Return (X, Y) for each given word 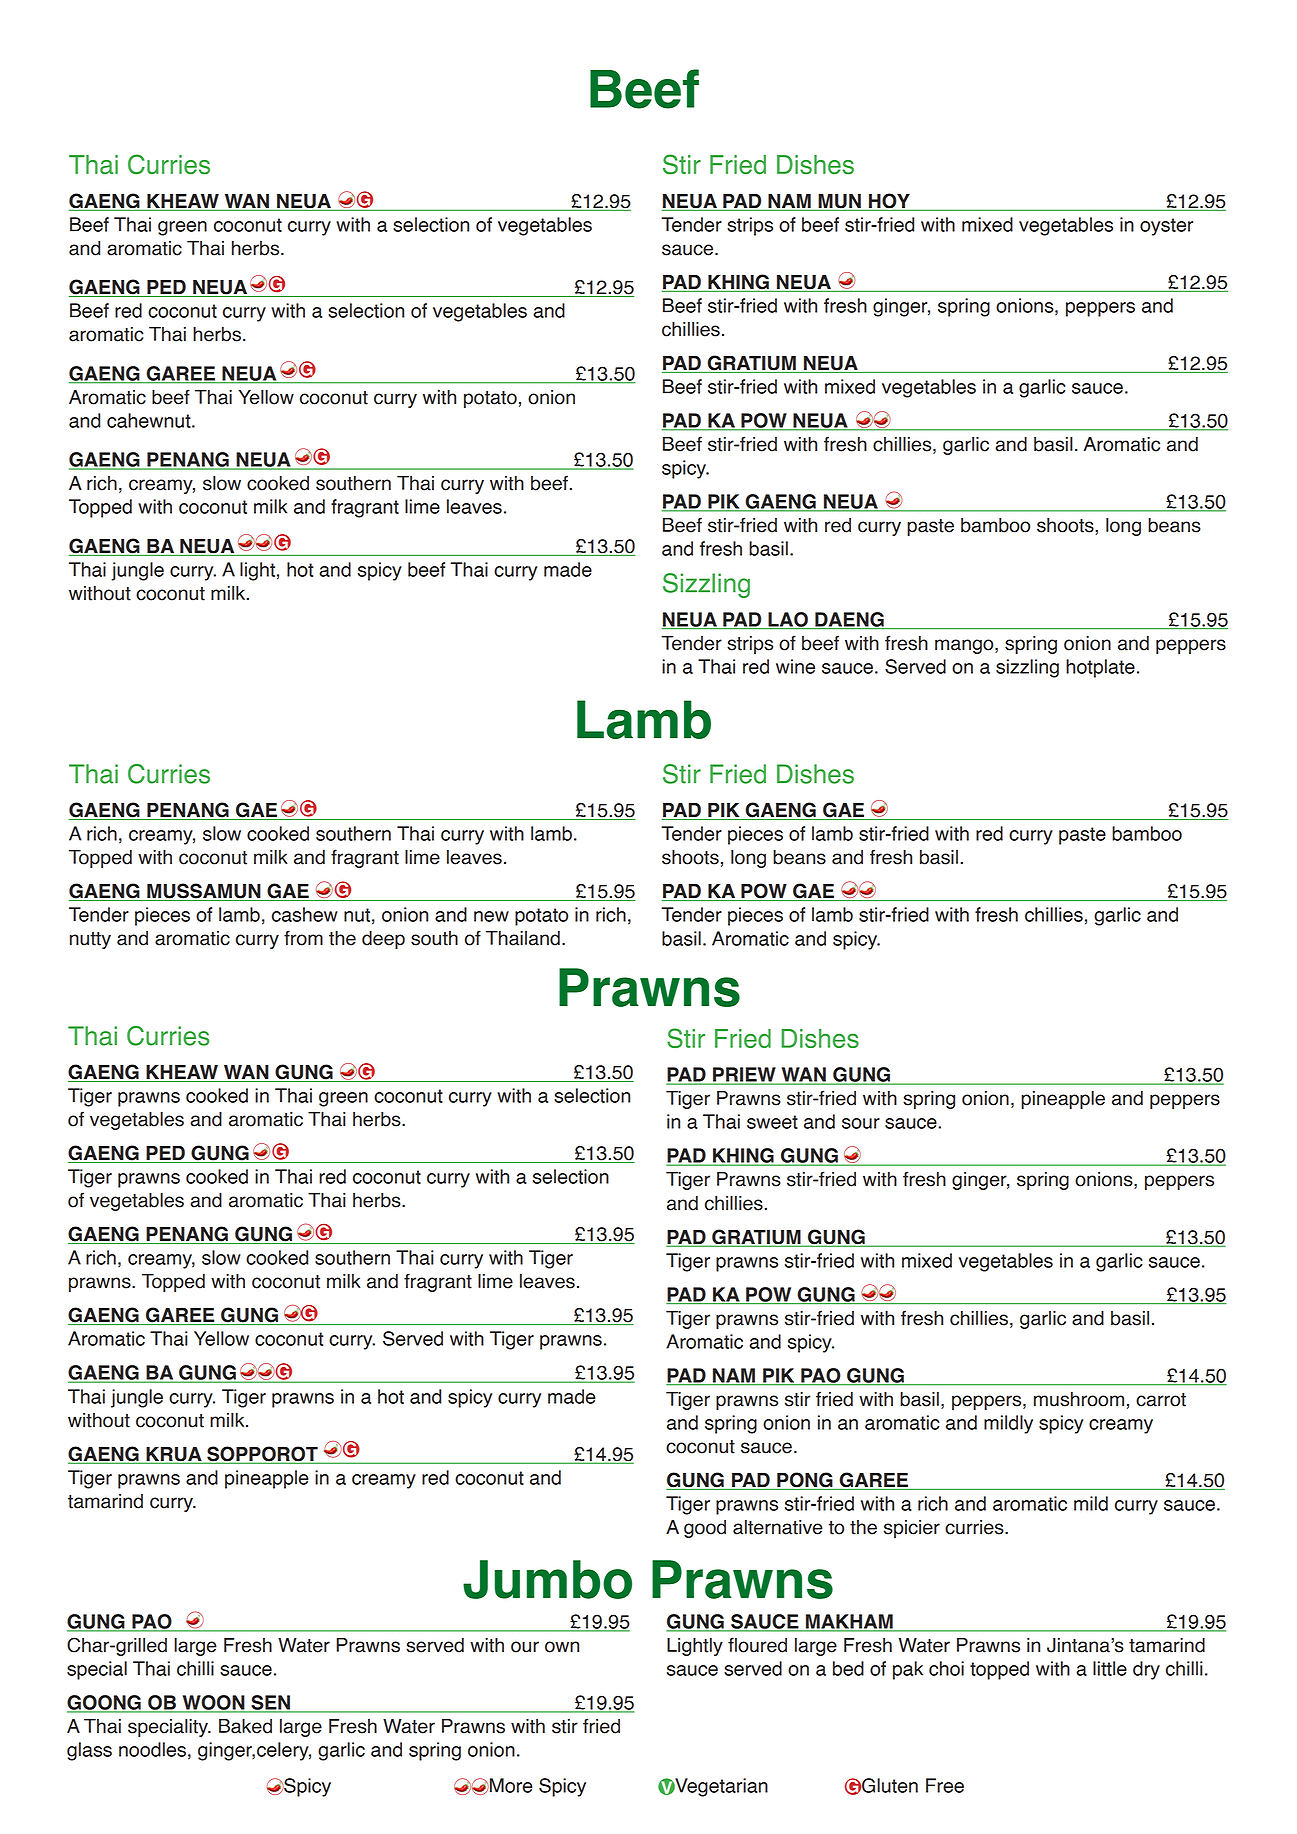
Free (945, 1785)
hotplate (1100, 668)
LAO (788, 620)
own (562, 1647)
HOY (889, 202)
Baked (245, 1726)
